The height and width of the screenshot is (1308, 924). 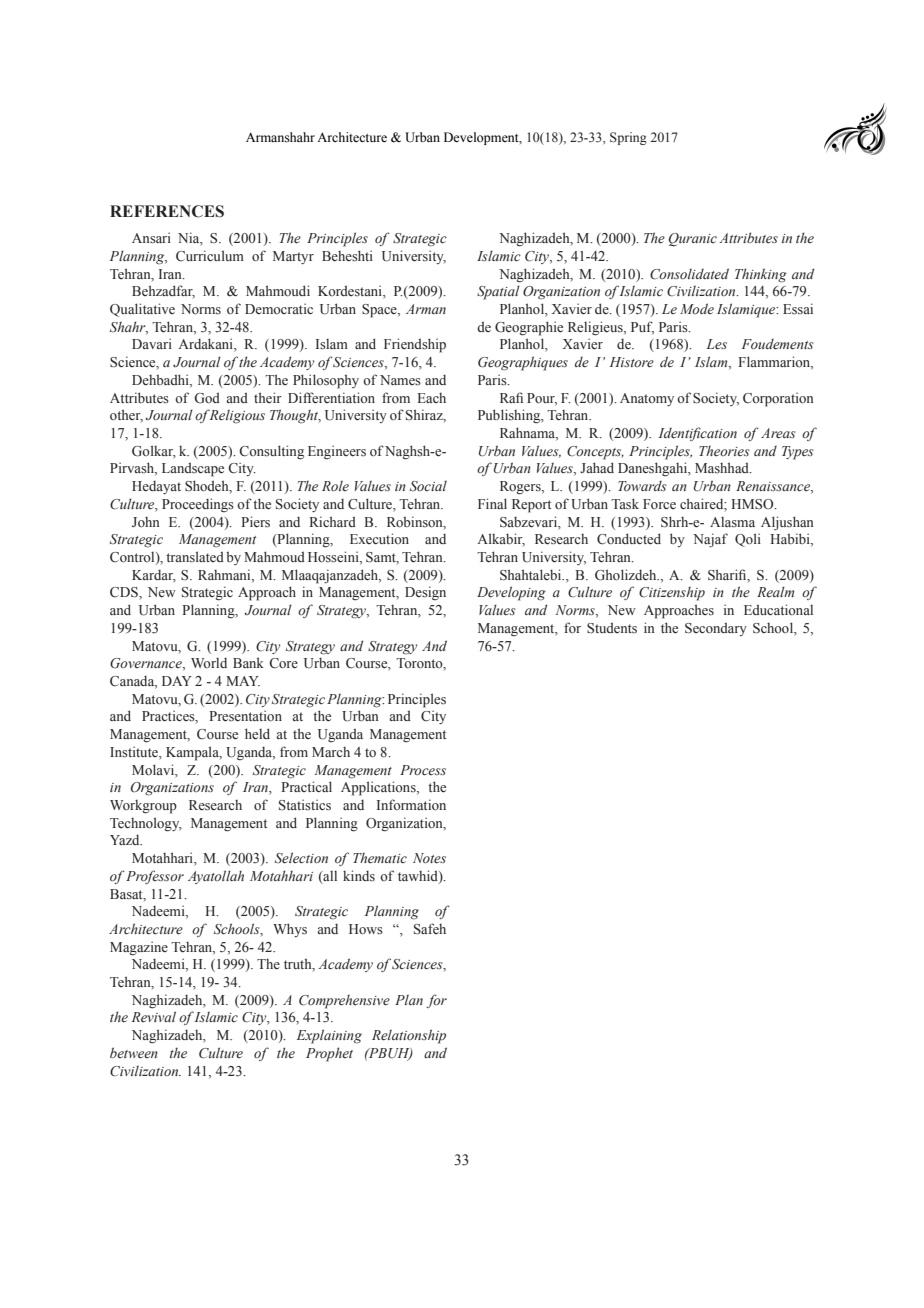 What do you see at coordinates (672, 594) in the screenshot?
I see `Citizenship` at bounding box center [672, 594].
